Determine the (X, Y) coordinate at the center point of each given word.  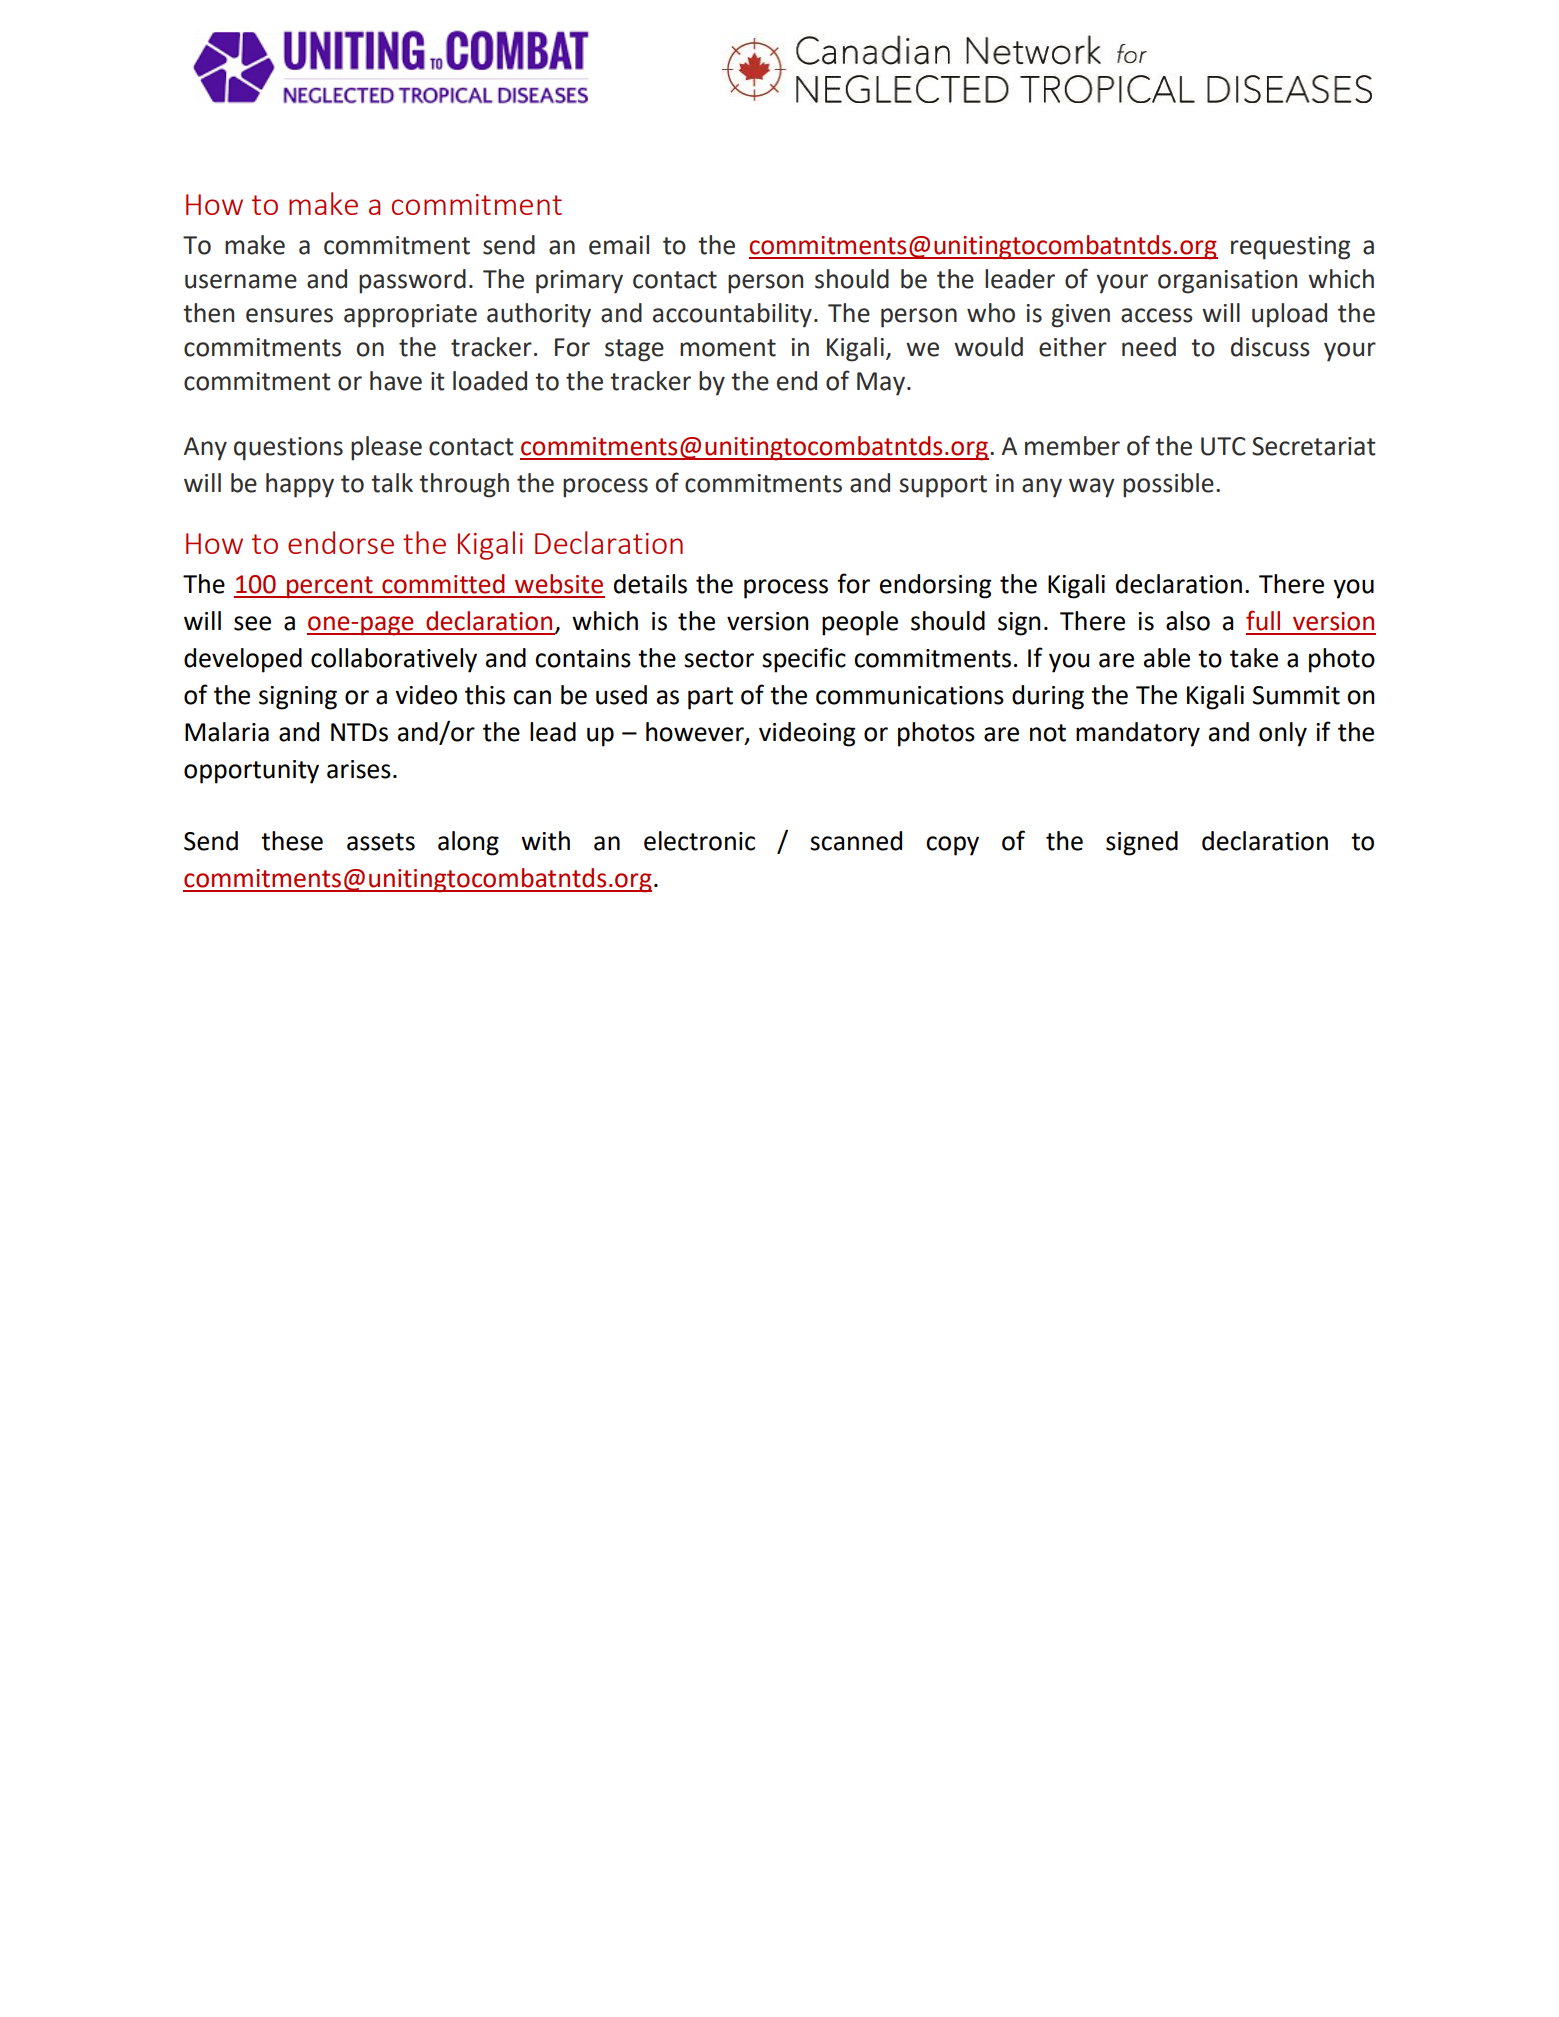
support (943, 486)
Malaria (227, 732)
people (860, 623)
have (396, 381)
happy (300, 485)
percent (330, 587)
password (412, 281)
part (710, 698)
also (1188, 621)
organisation (1227, 282)
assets (381, 842)
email (619, 245)
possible (1168, 485)
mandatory (1138, 734)
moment (728, 348)
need (1149, 347)
